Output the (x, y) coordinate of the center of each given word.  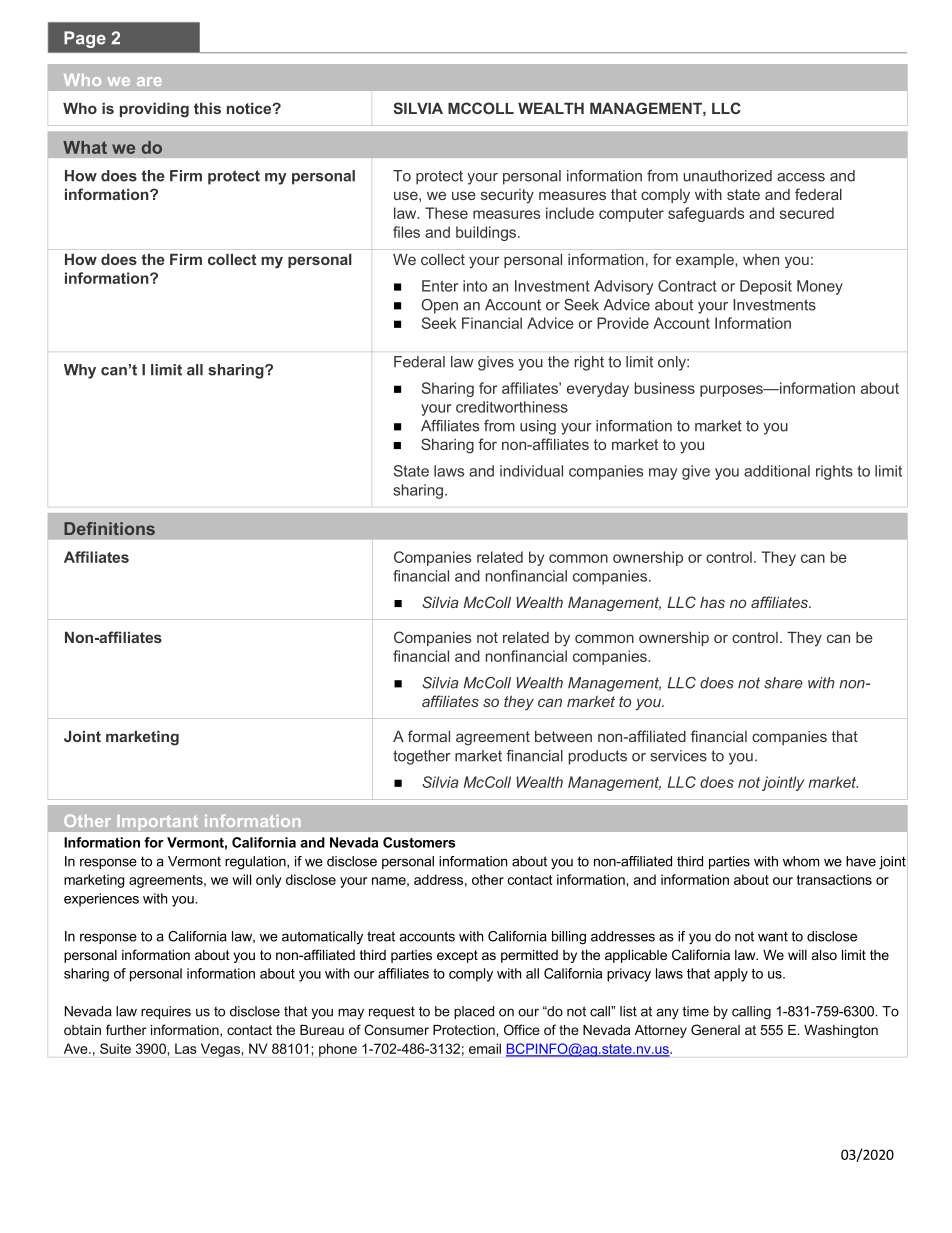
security (507, 196)
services (678, 756)
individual (531, 471)
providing (154, 110)
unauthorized (727, 176)
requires (166, 1012)
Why (80, 371)
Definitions (109, 528)
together (422, 757)
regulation (256, 863)
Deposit (766, 287)
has (712, 602)
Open (440, 306)
